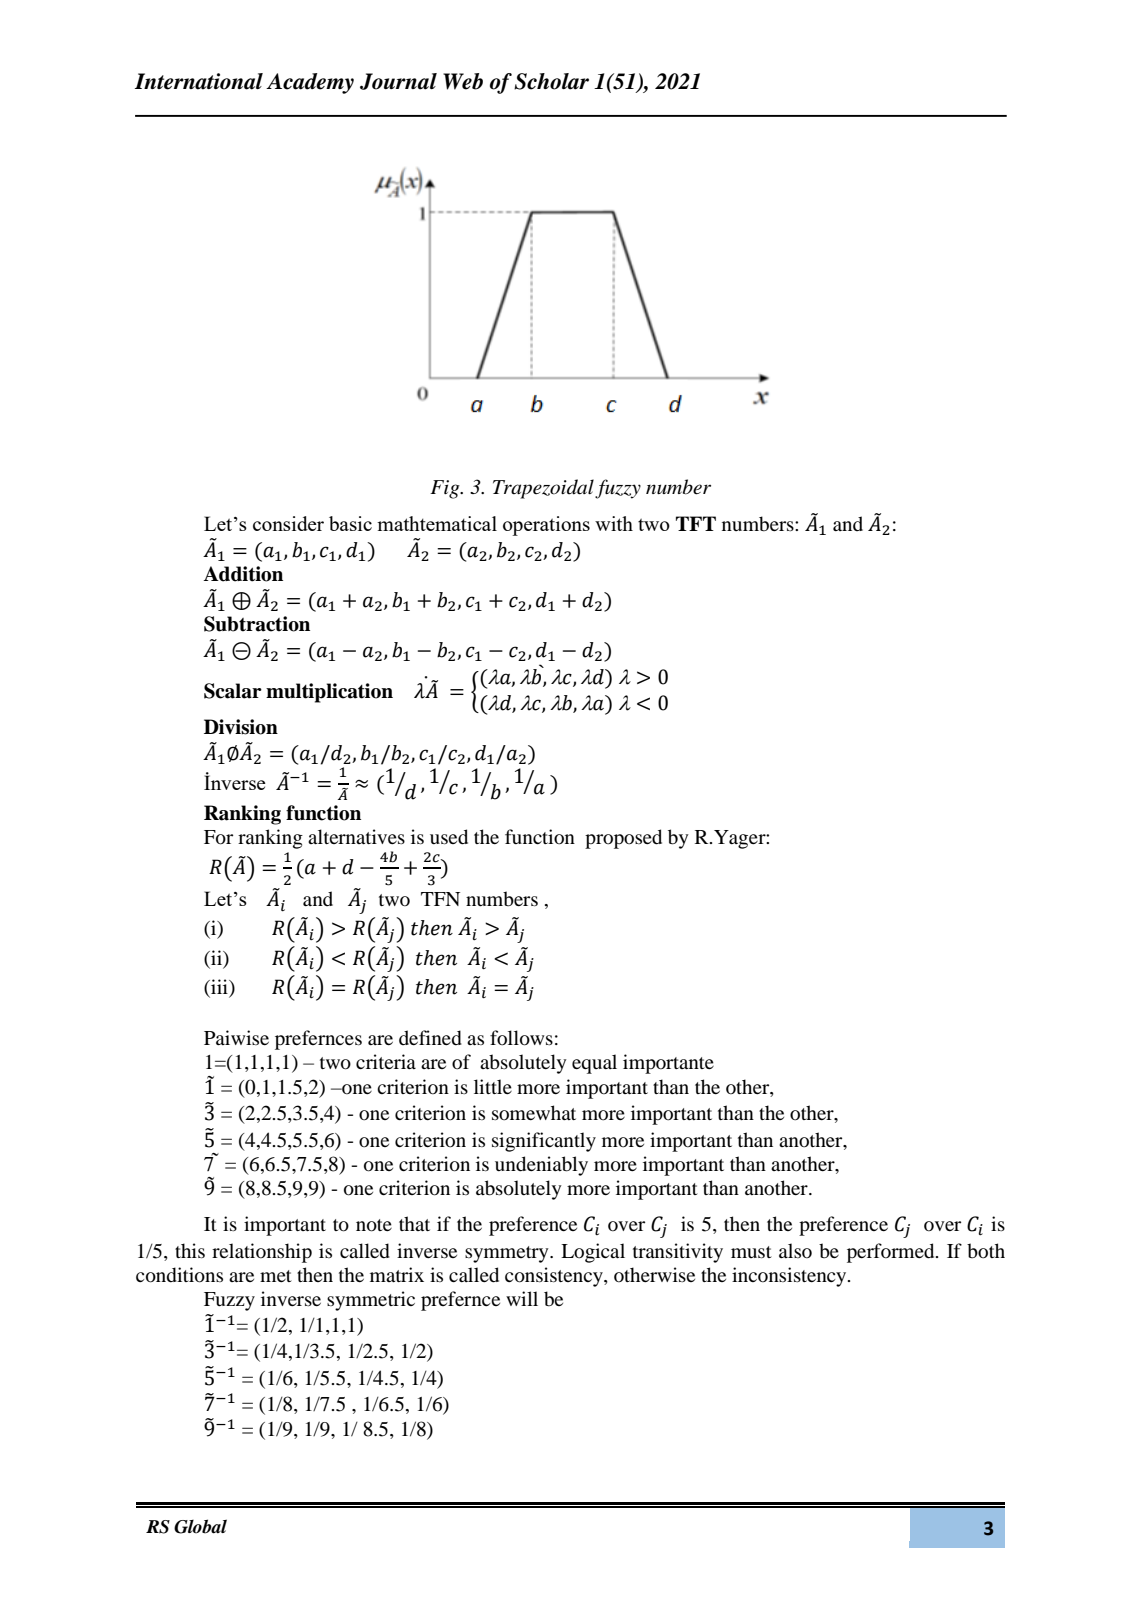 The width and height of the document is (1141, 1614). I want to click on will, so click(522, 1298).
